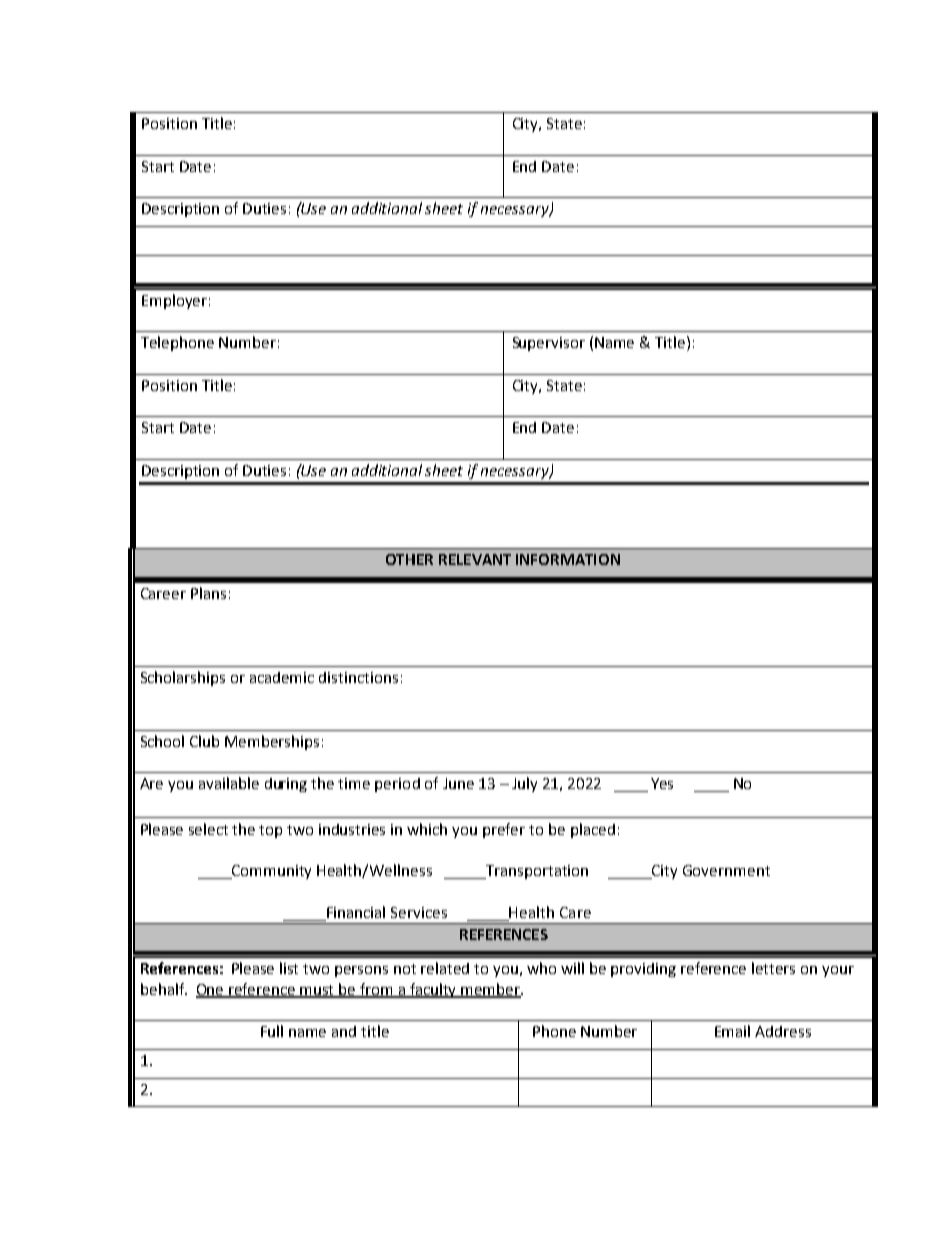  What do you see at coordinates (204, 741) in the screenshot?
I see `Club` at bounding box center [204, 741].
